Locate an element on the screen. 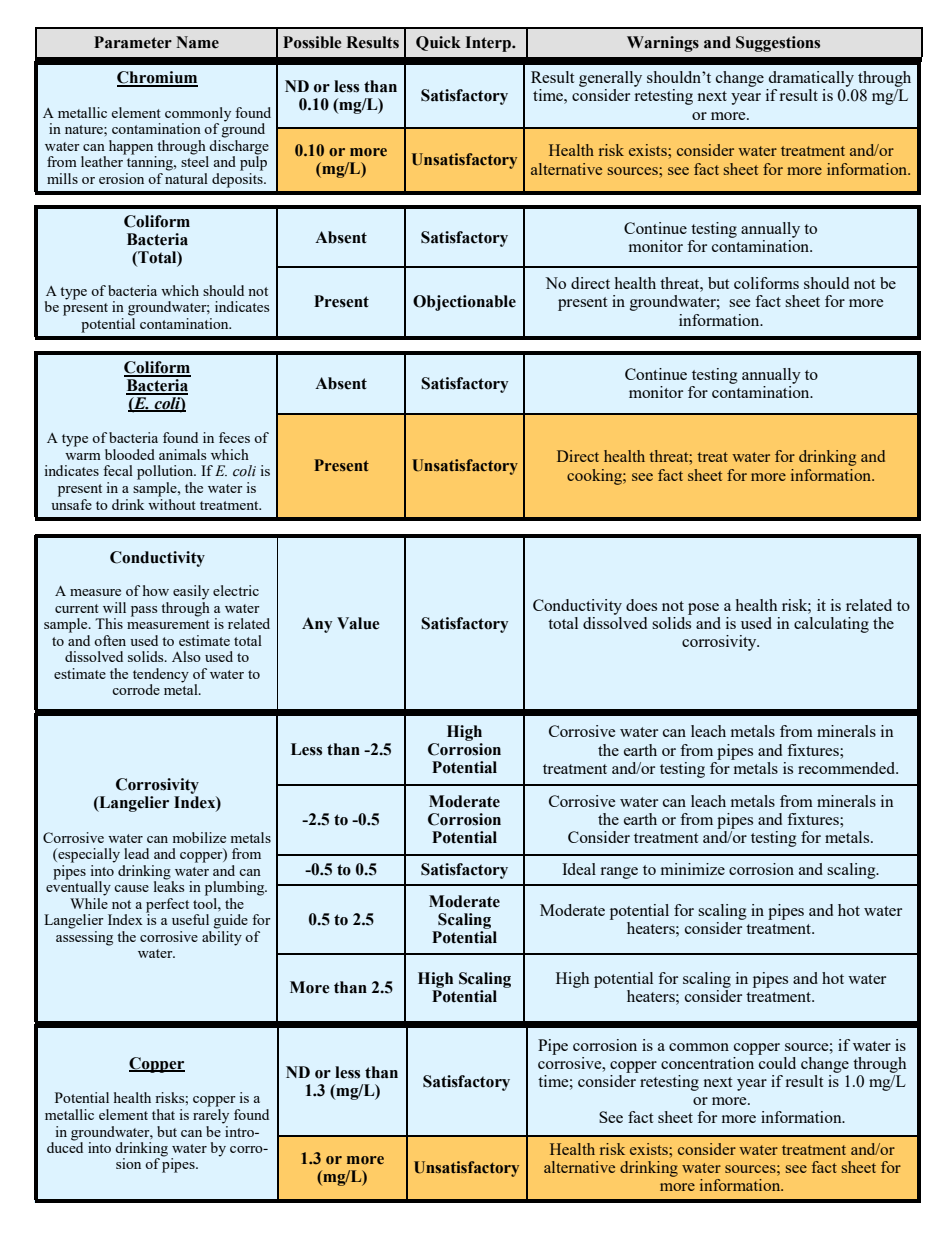 The image size is (952, 1233). tendency is located at coordinates (161, 676).
